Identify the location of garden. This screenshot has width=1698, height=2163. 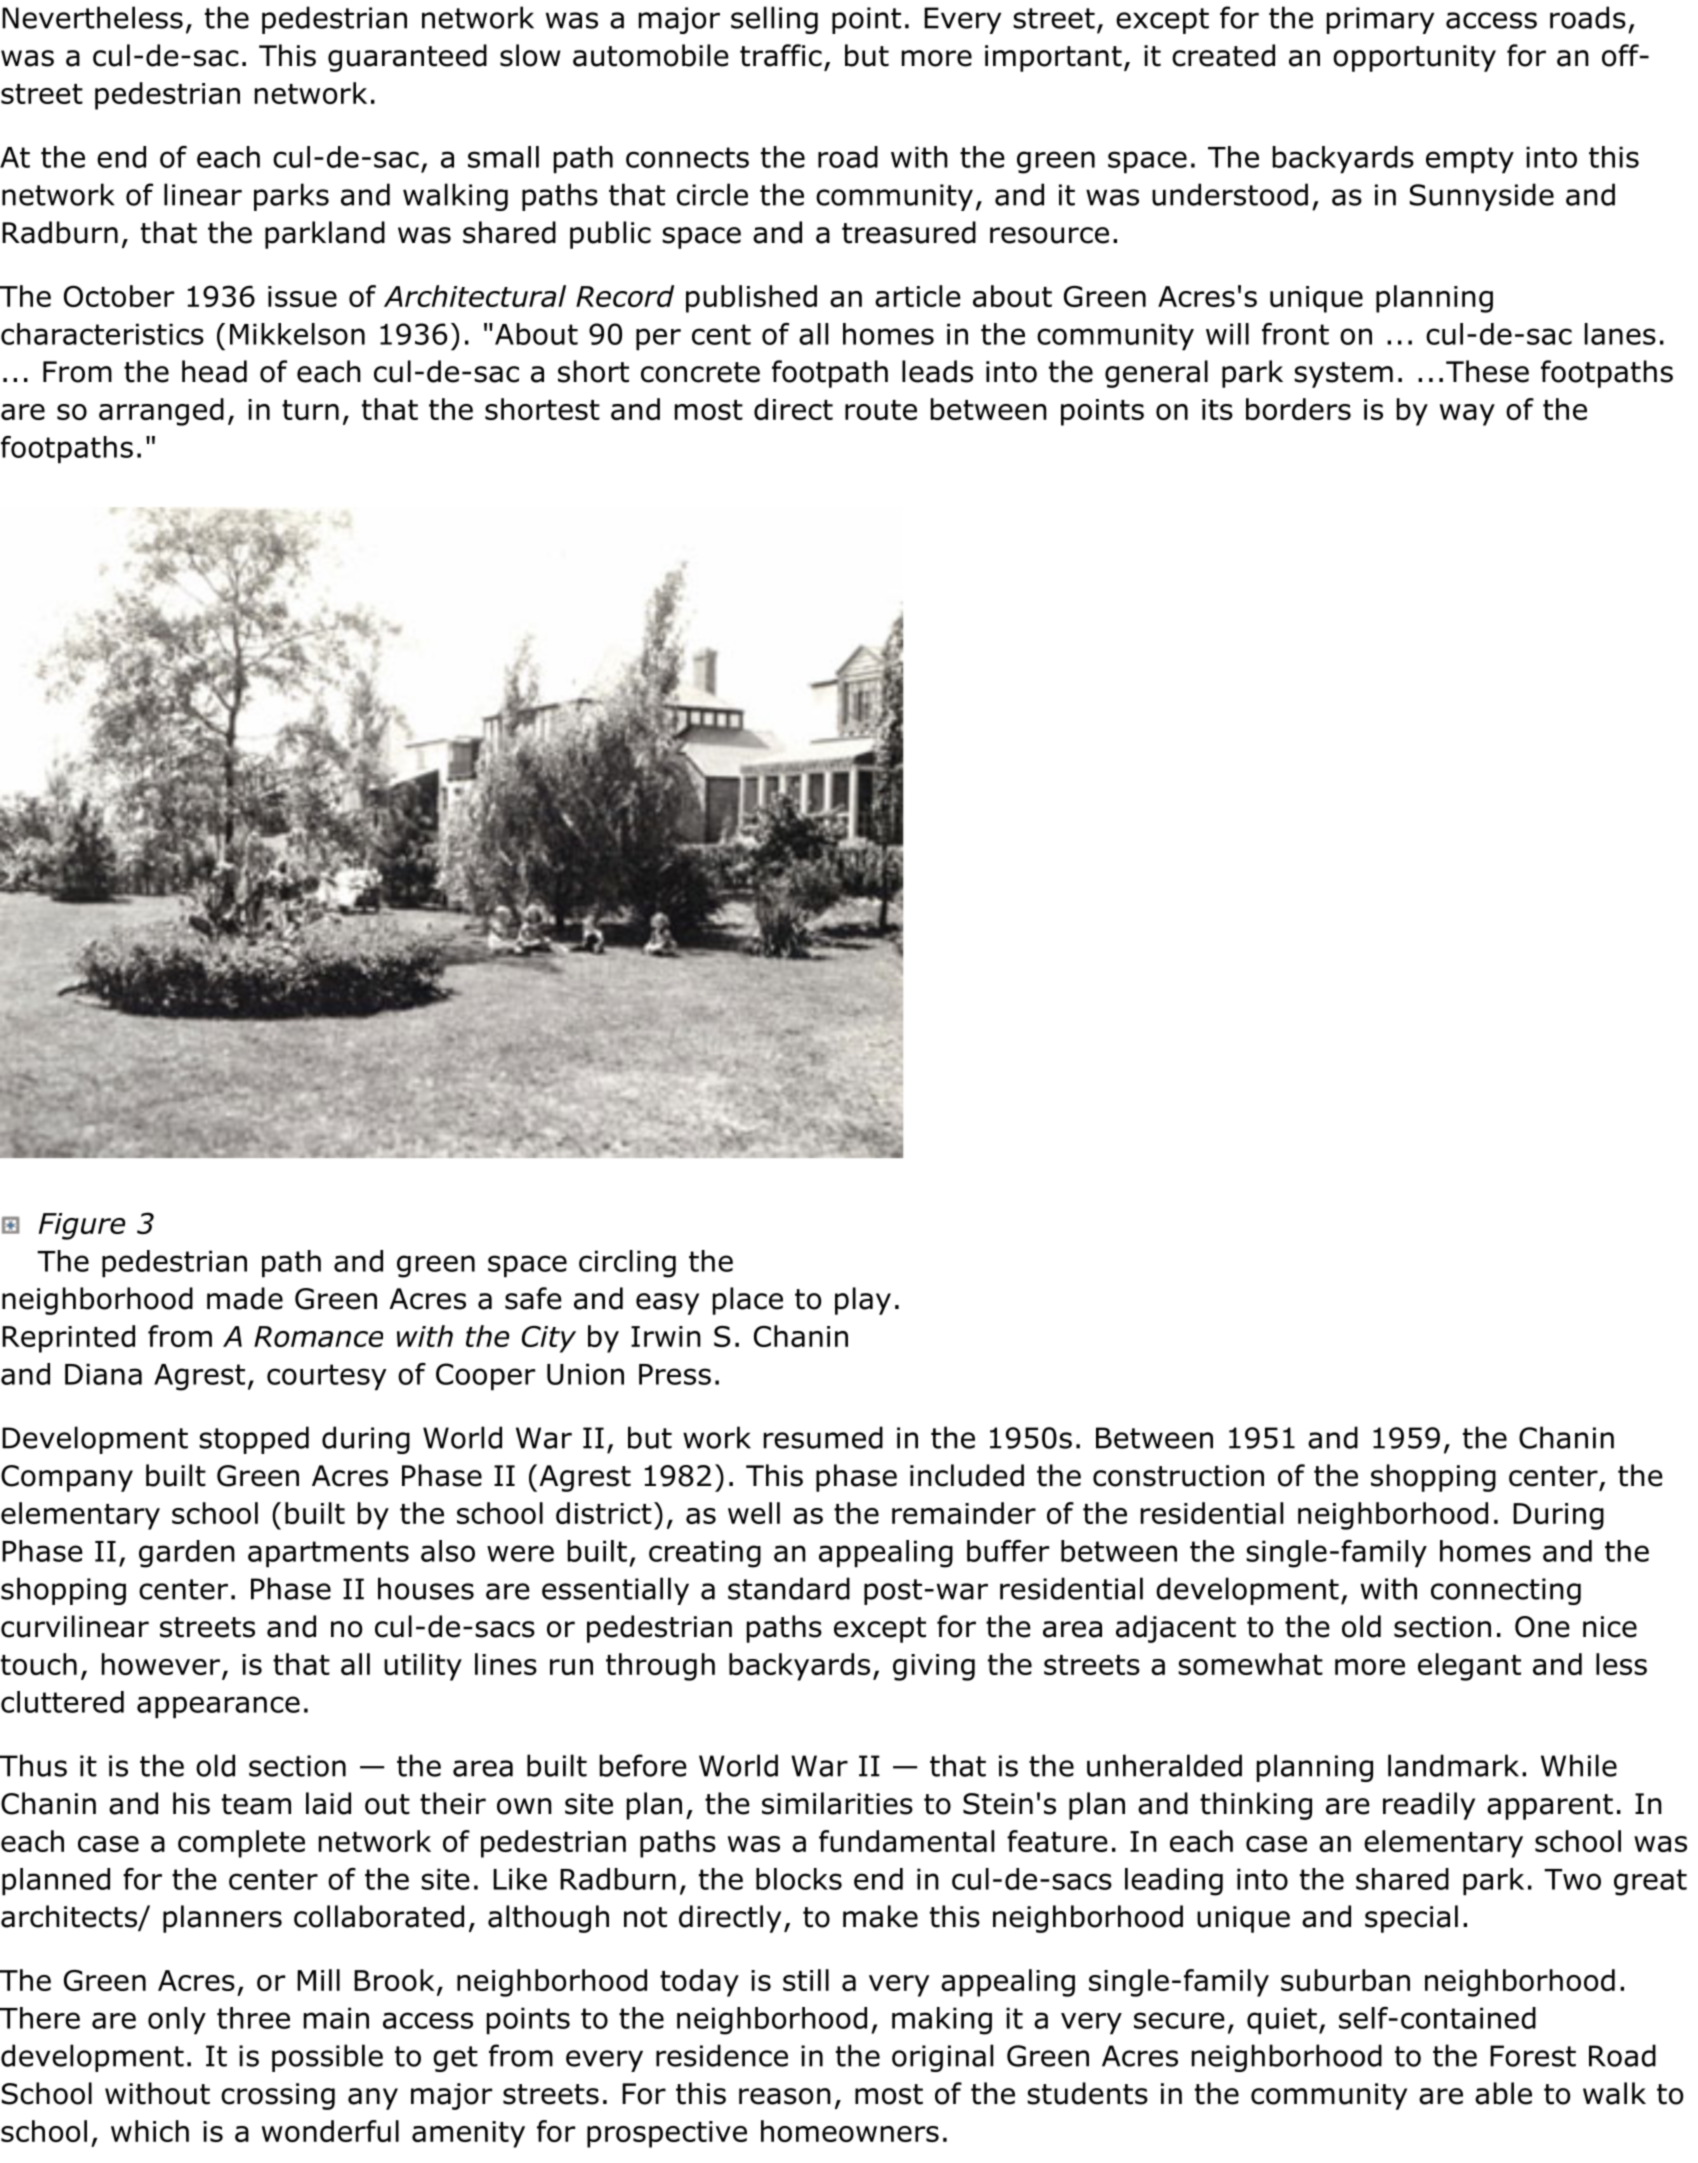
(187, 1554).
